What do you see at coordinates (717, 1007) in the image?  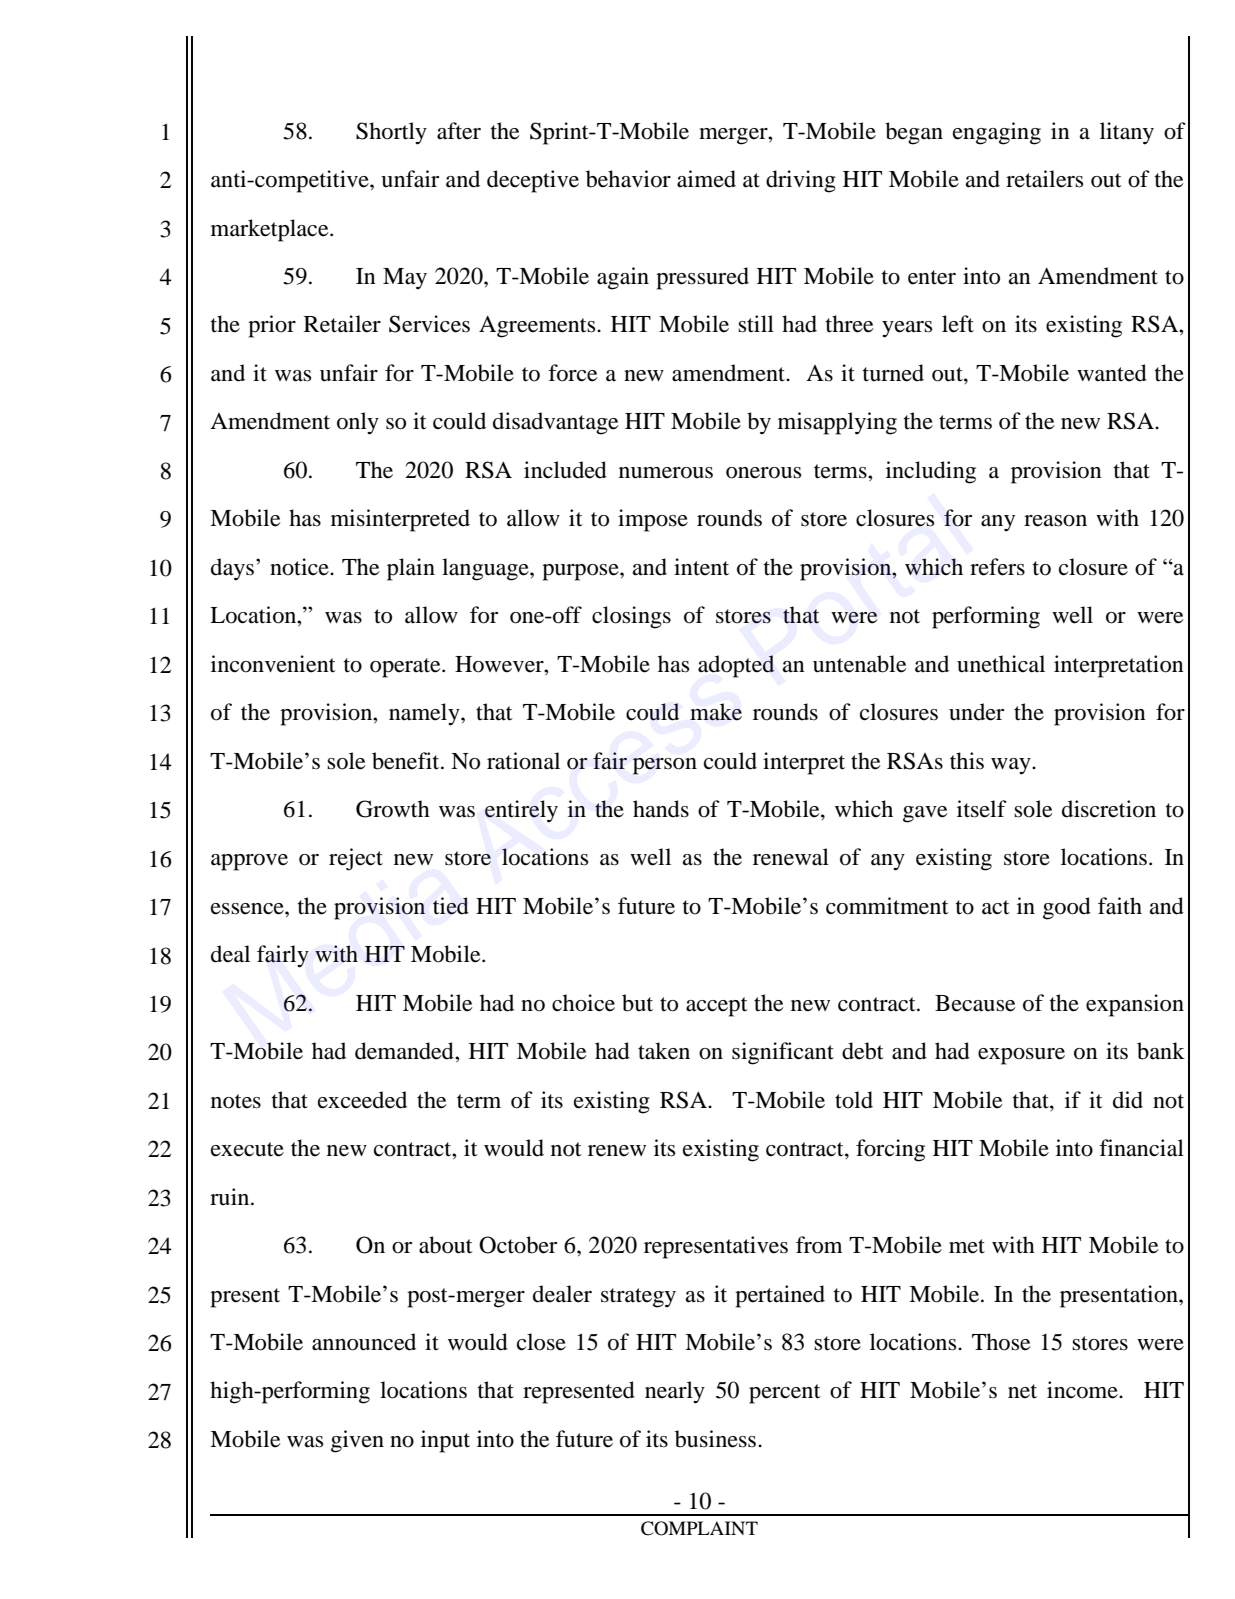 I see `accept` at bounding box center [717, 1007].
